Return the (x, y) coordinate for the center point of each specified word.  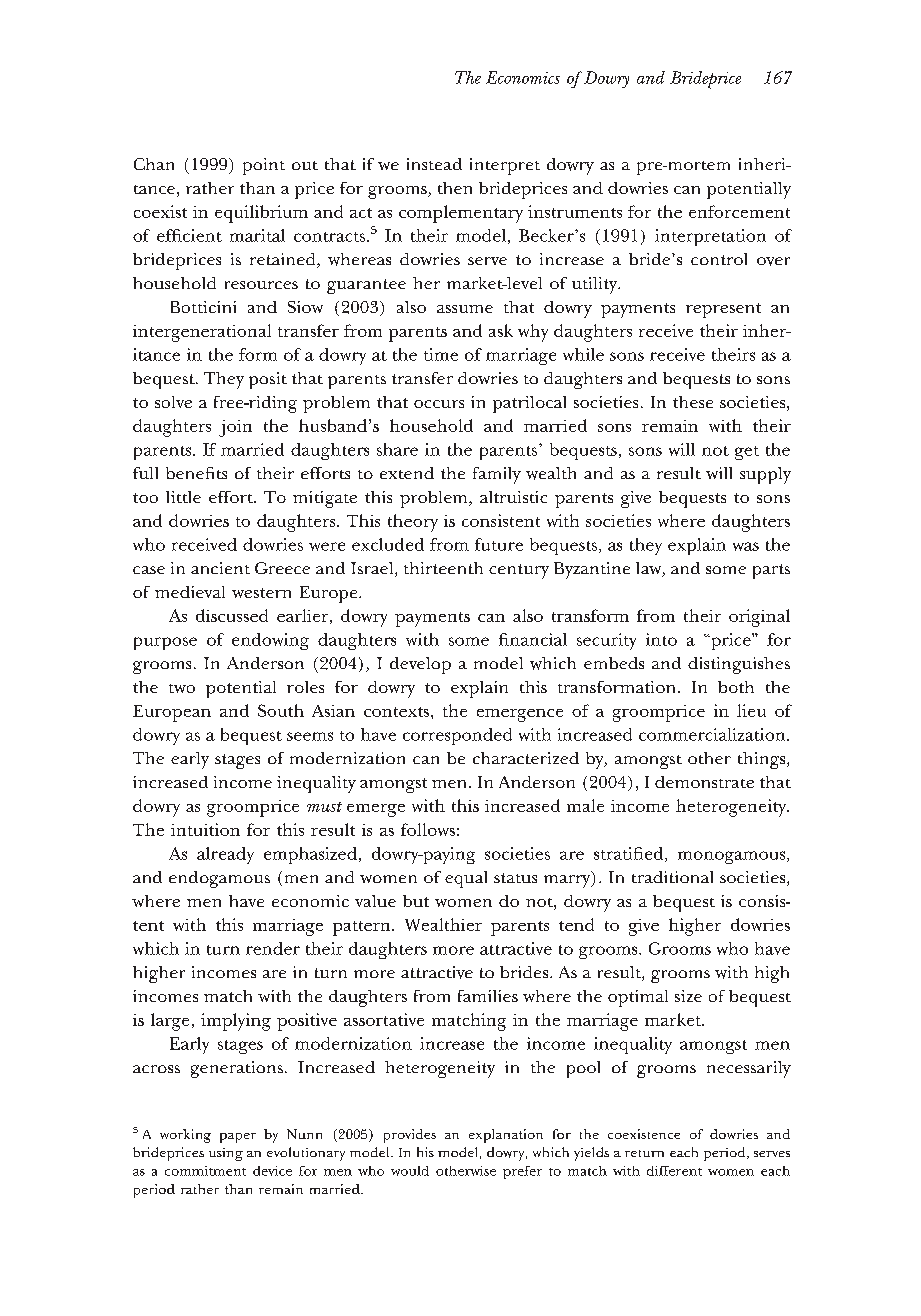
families (488, 996)
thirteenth (443, 568)
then (455, 188)
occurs (439, 404)
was (746, 546)
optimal (638, 998)
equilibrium (261, 214)
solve (173, 402)
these (693, 402)
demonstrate (704, 782)
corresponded (457, 736)
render (273, 948)
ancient (220, 568)
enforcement (739, 211)
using (226, 1154)
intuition (205, 829)
